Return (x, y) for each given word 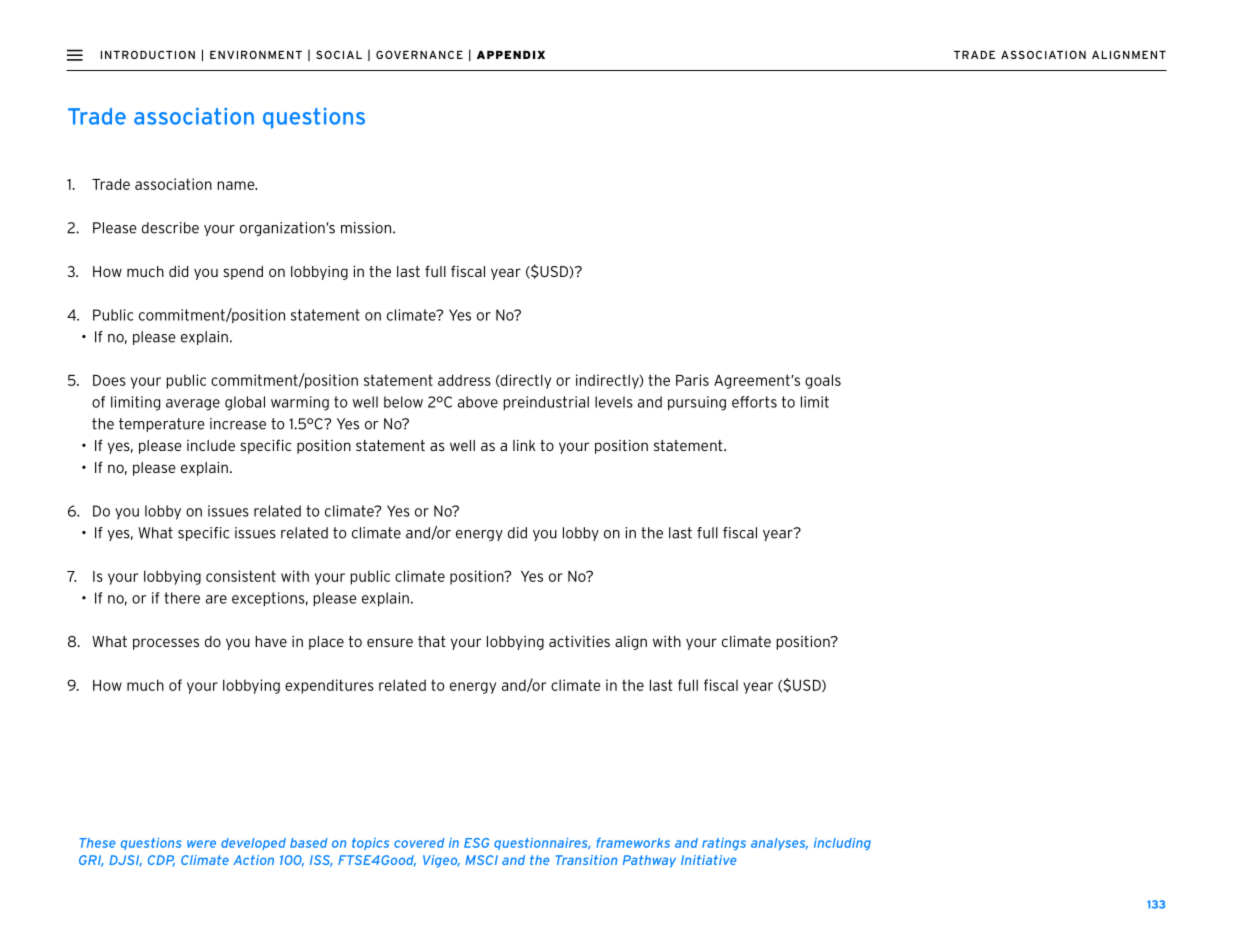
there (182, 598)
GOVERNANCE (419, 54)
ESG (476, 843)
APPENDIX (511, 55)
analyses (779, 844)
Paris (692, 380)
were (201, 844)
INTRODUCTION (148, 54)
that (432, 641)
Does (109, 380)
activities (579, 641)
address (464, 380)
